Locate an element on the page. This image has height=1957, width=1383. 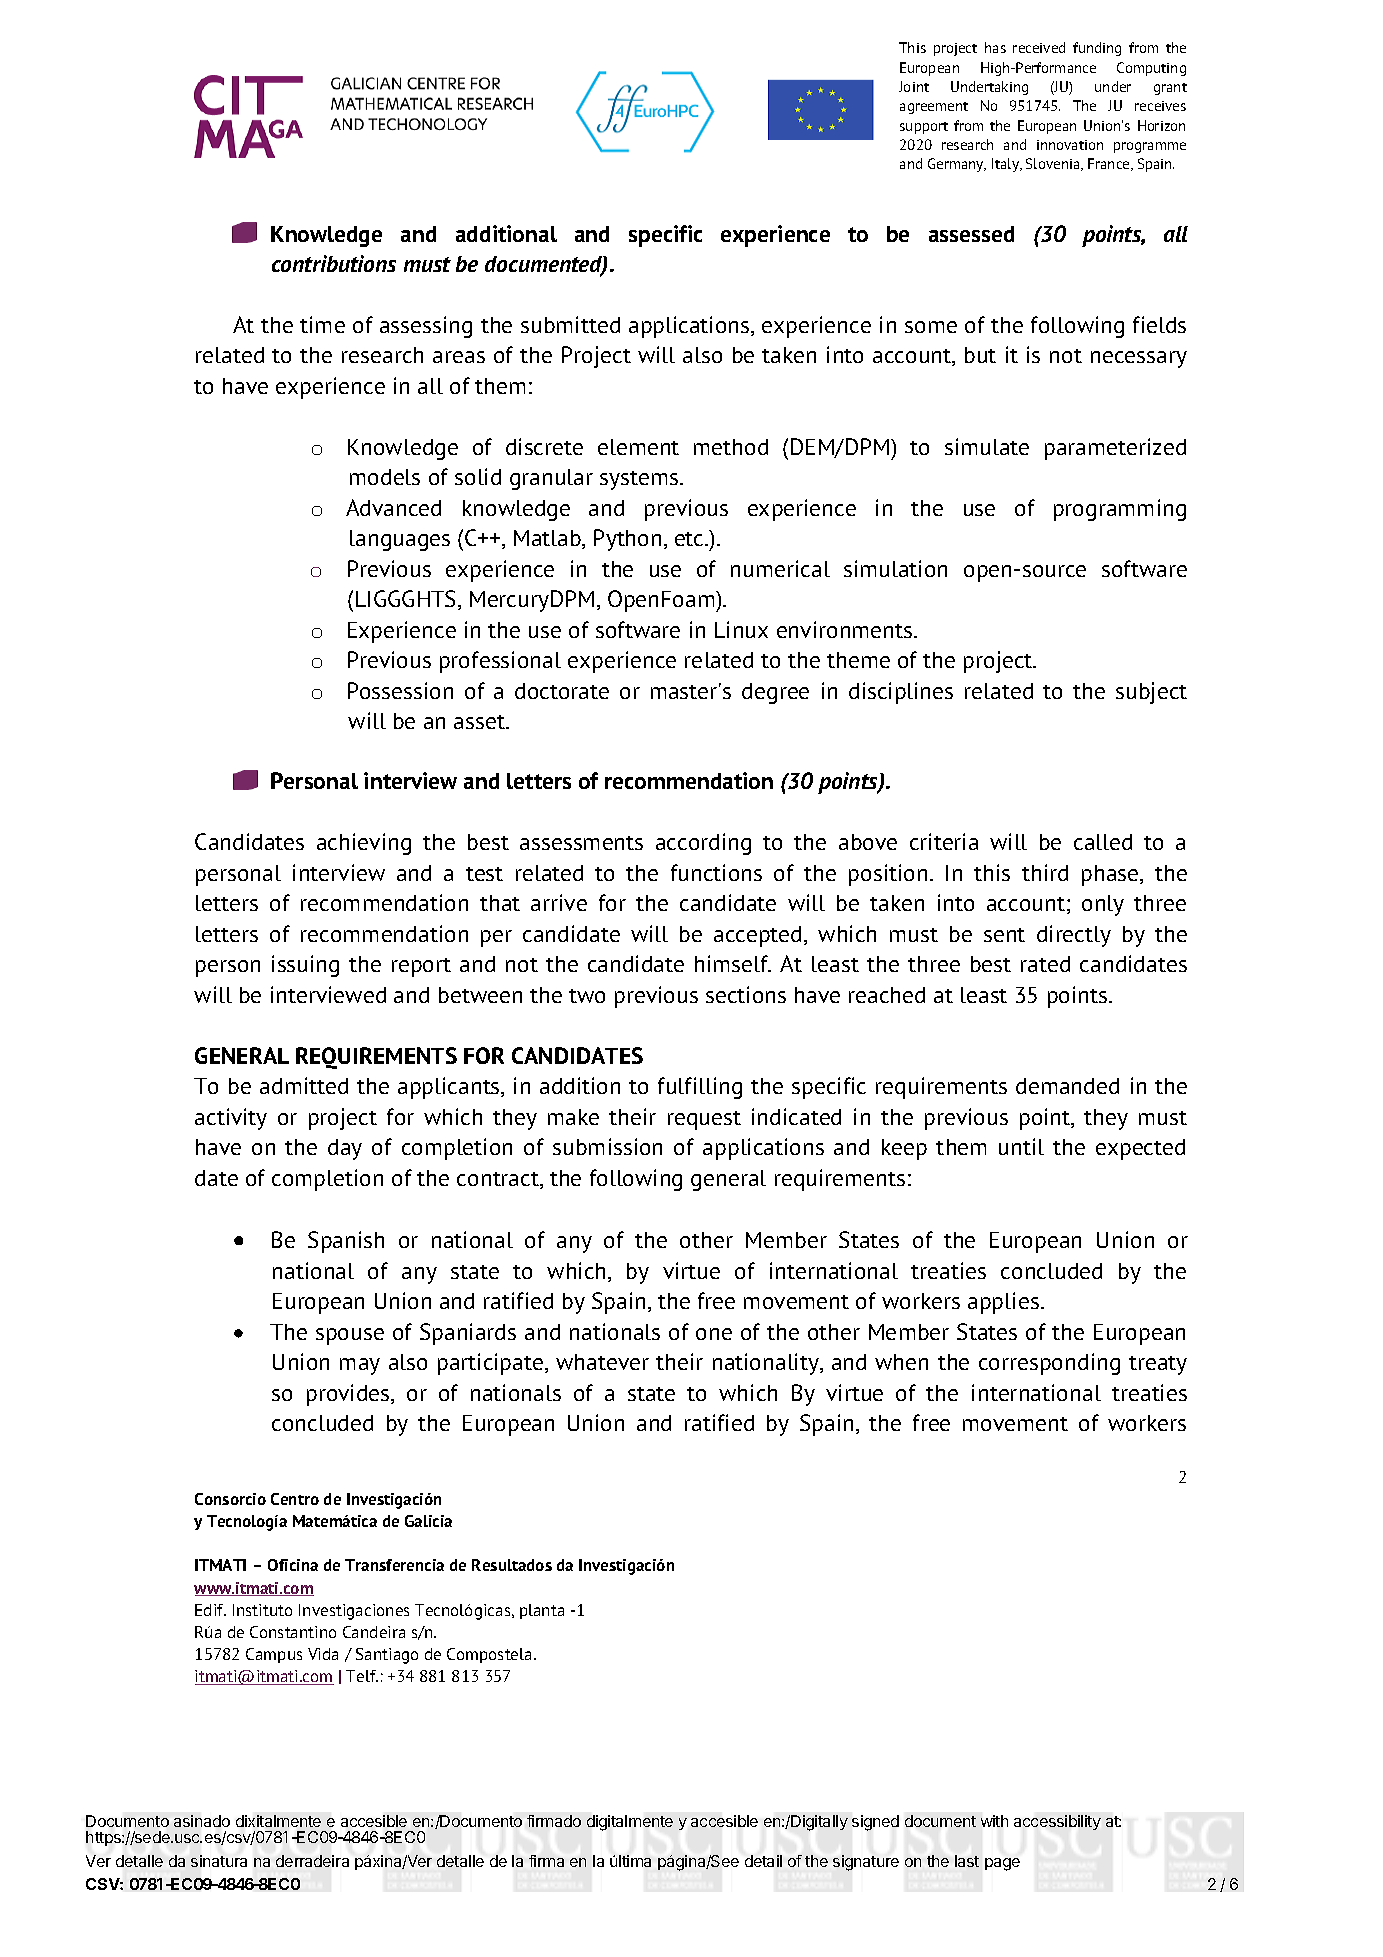
contributions is located at coordinates (334, 263).
